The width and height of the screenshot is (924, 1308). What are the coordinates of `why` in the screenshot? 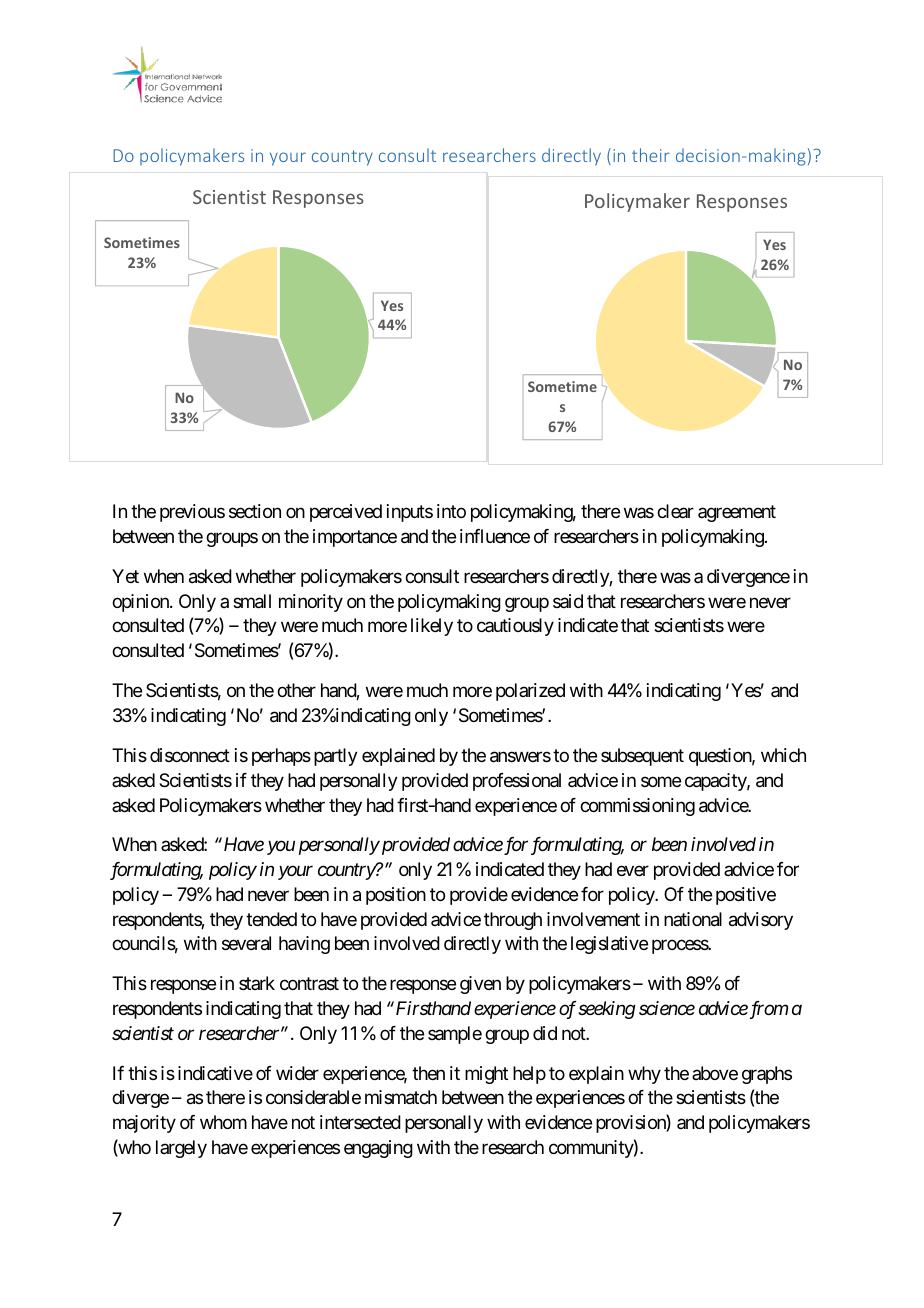 It's located at (644, 1075).
